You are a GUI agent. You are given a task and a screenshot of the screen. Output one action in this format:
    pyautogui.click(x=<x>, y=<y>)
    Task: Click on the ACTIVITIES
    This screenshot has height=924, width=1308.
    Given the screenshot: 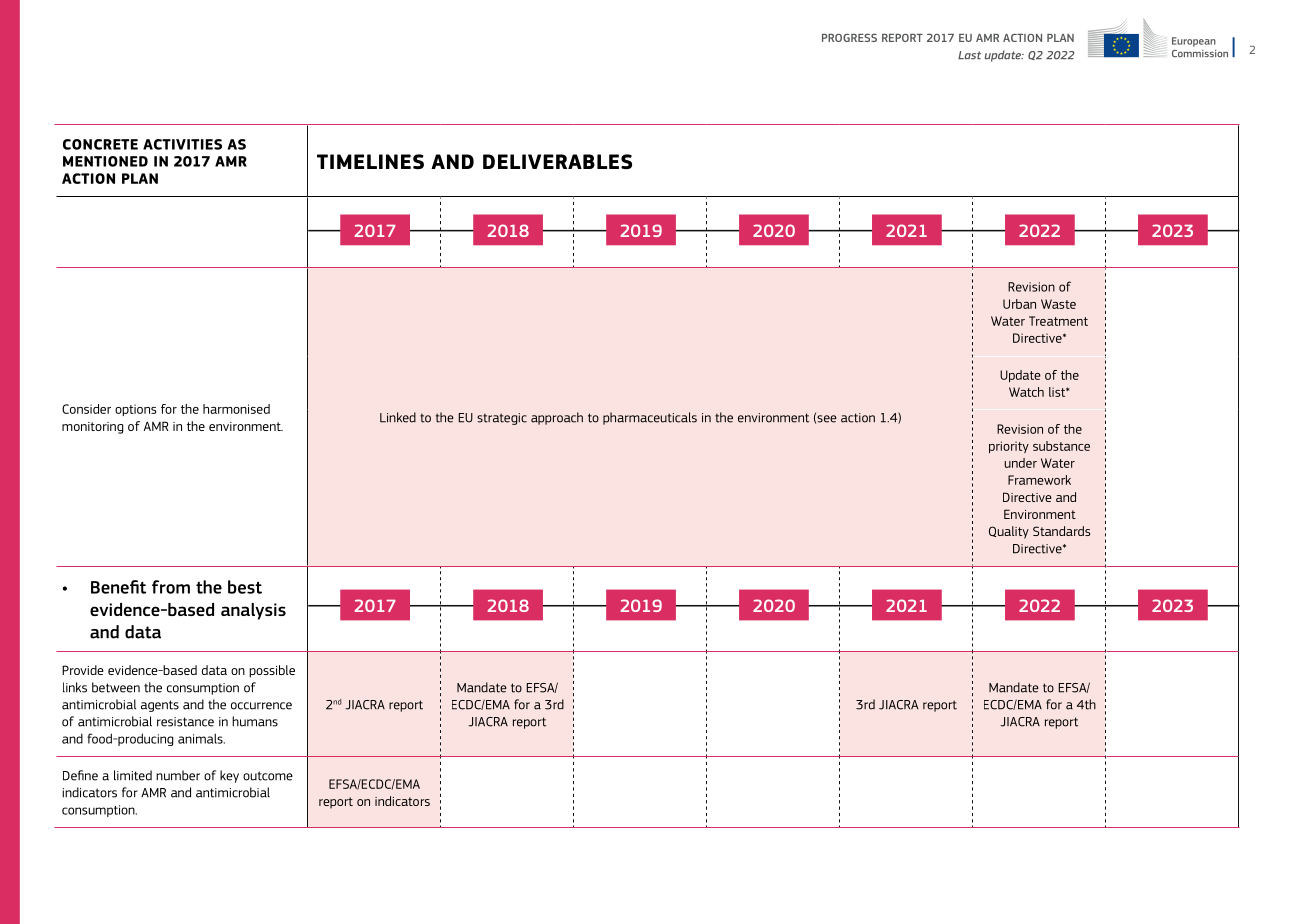 What is the action you would take?
    pyautogui.click(x=182, y=144)
